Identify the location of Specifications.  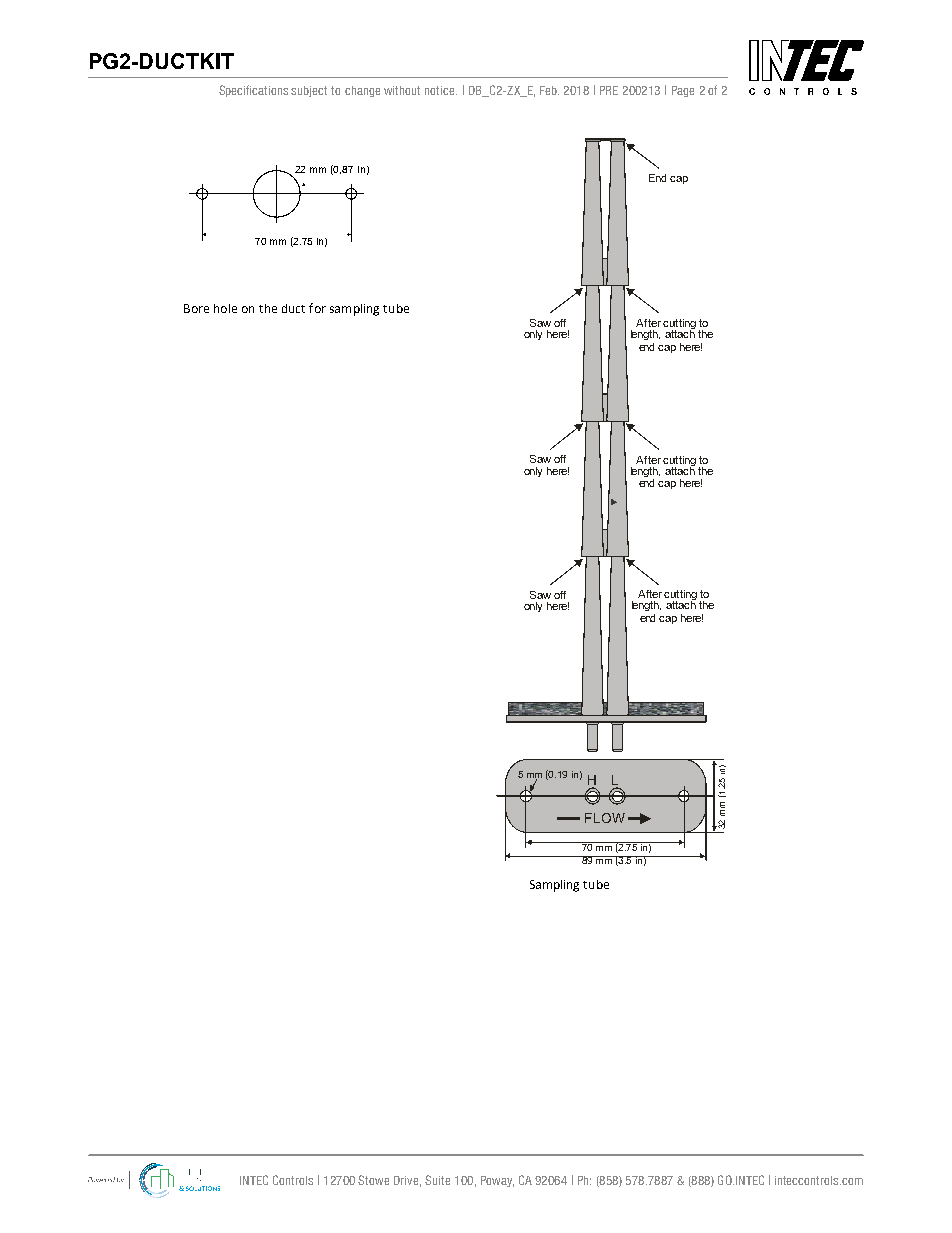
(253, 91).
